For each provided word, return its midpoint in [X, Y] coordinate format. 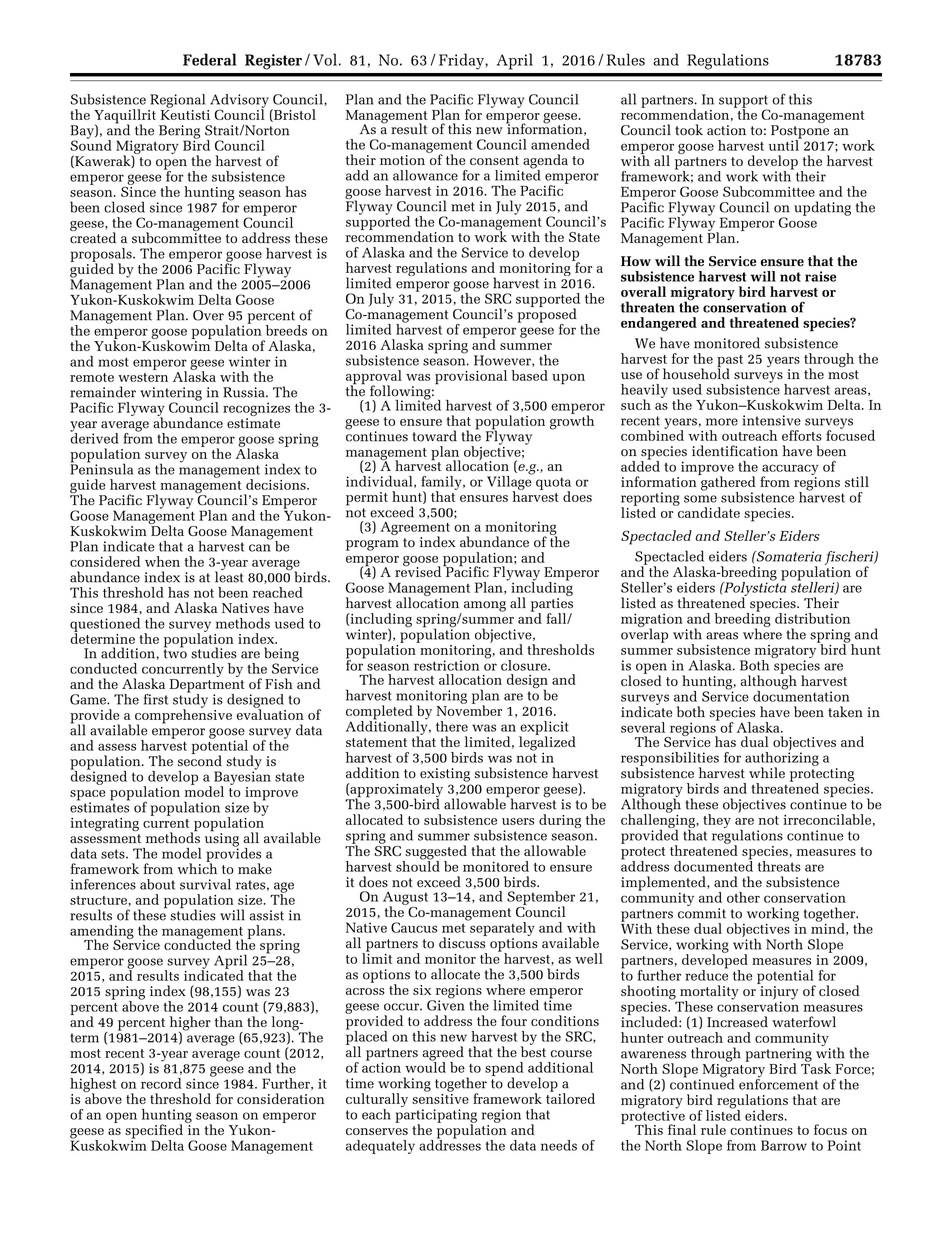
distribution [812, 618]
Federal [209, 59]
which [197, 867]
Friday [462, 61]
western [143, 377]
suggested [435, 853]
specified [154, 1132]
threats [779, 866]
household [696, 373]
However [503, 361]
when [162, 561]
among [485, 606]
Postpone [800, 133]
